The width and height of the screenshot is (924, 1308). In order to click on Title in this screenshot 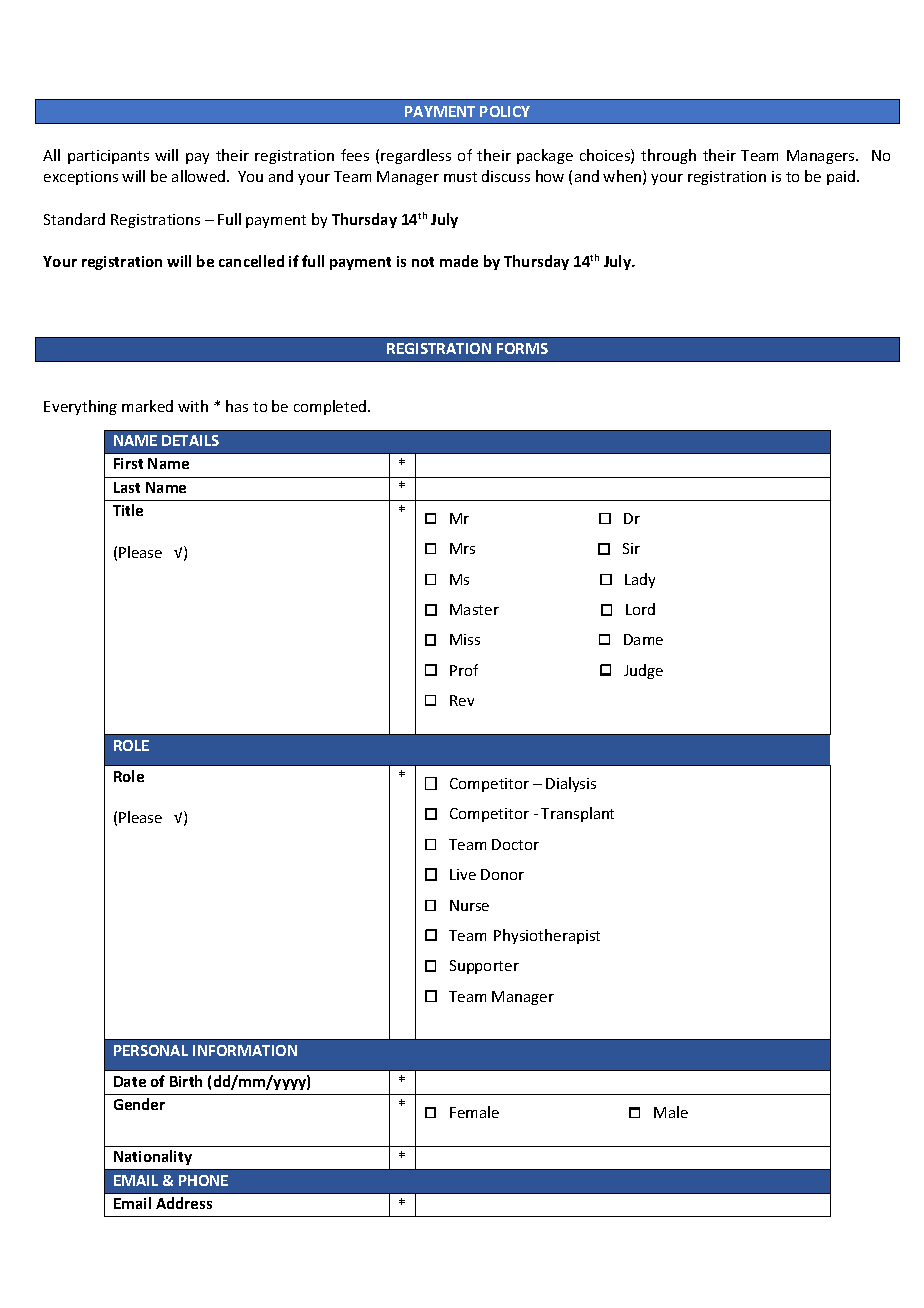, I will do `click(128, 510)`.
